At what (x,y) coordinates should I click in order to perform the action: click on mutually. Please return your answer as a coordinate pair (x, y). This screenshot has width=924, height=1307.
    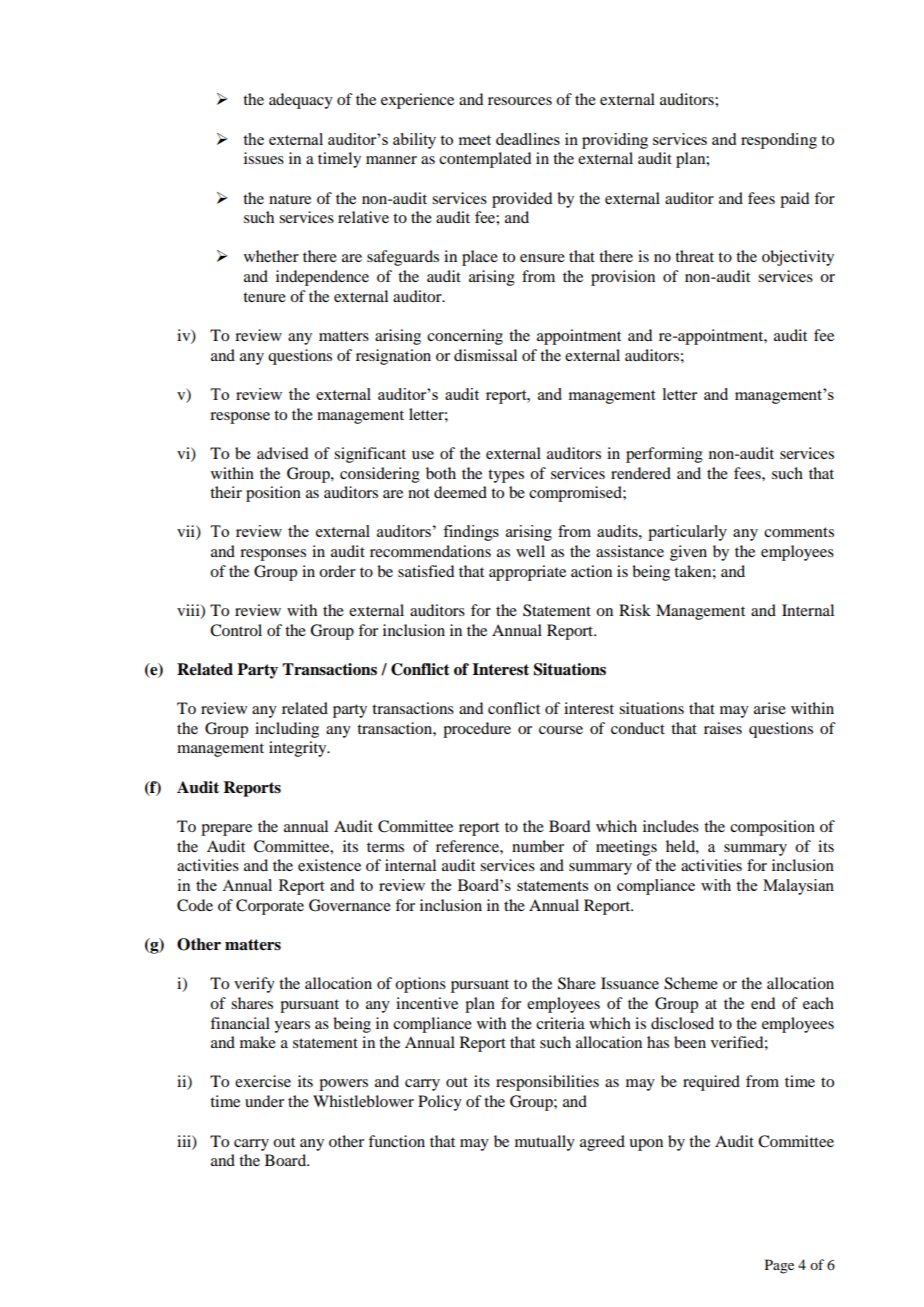
    Looking at the image, I should click on (545, 1143).
